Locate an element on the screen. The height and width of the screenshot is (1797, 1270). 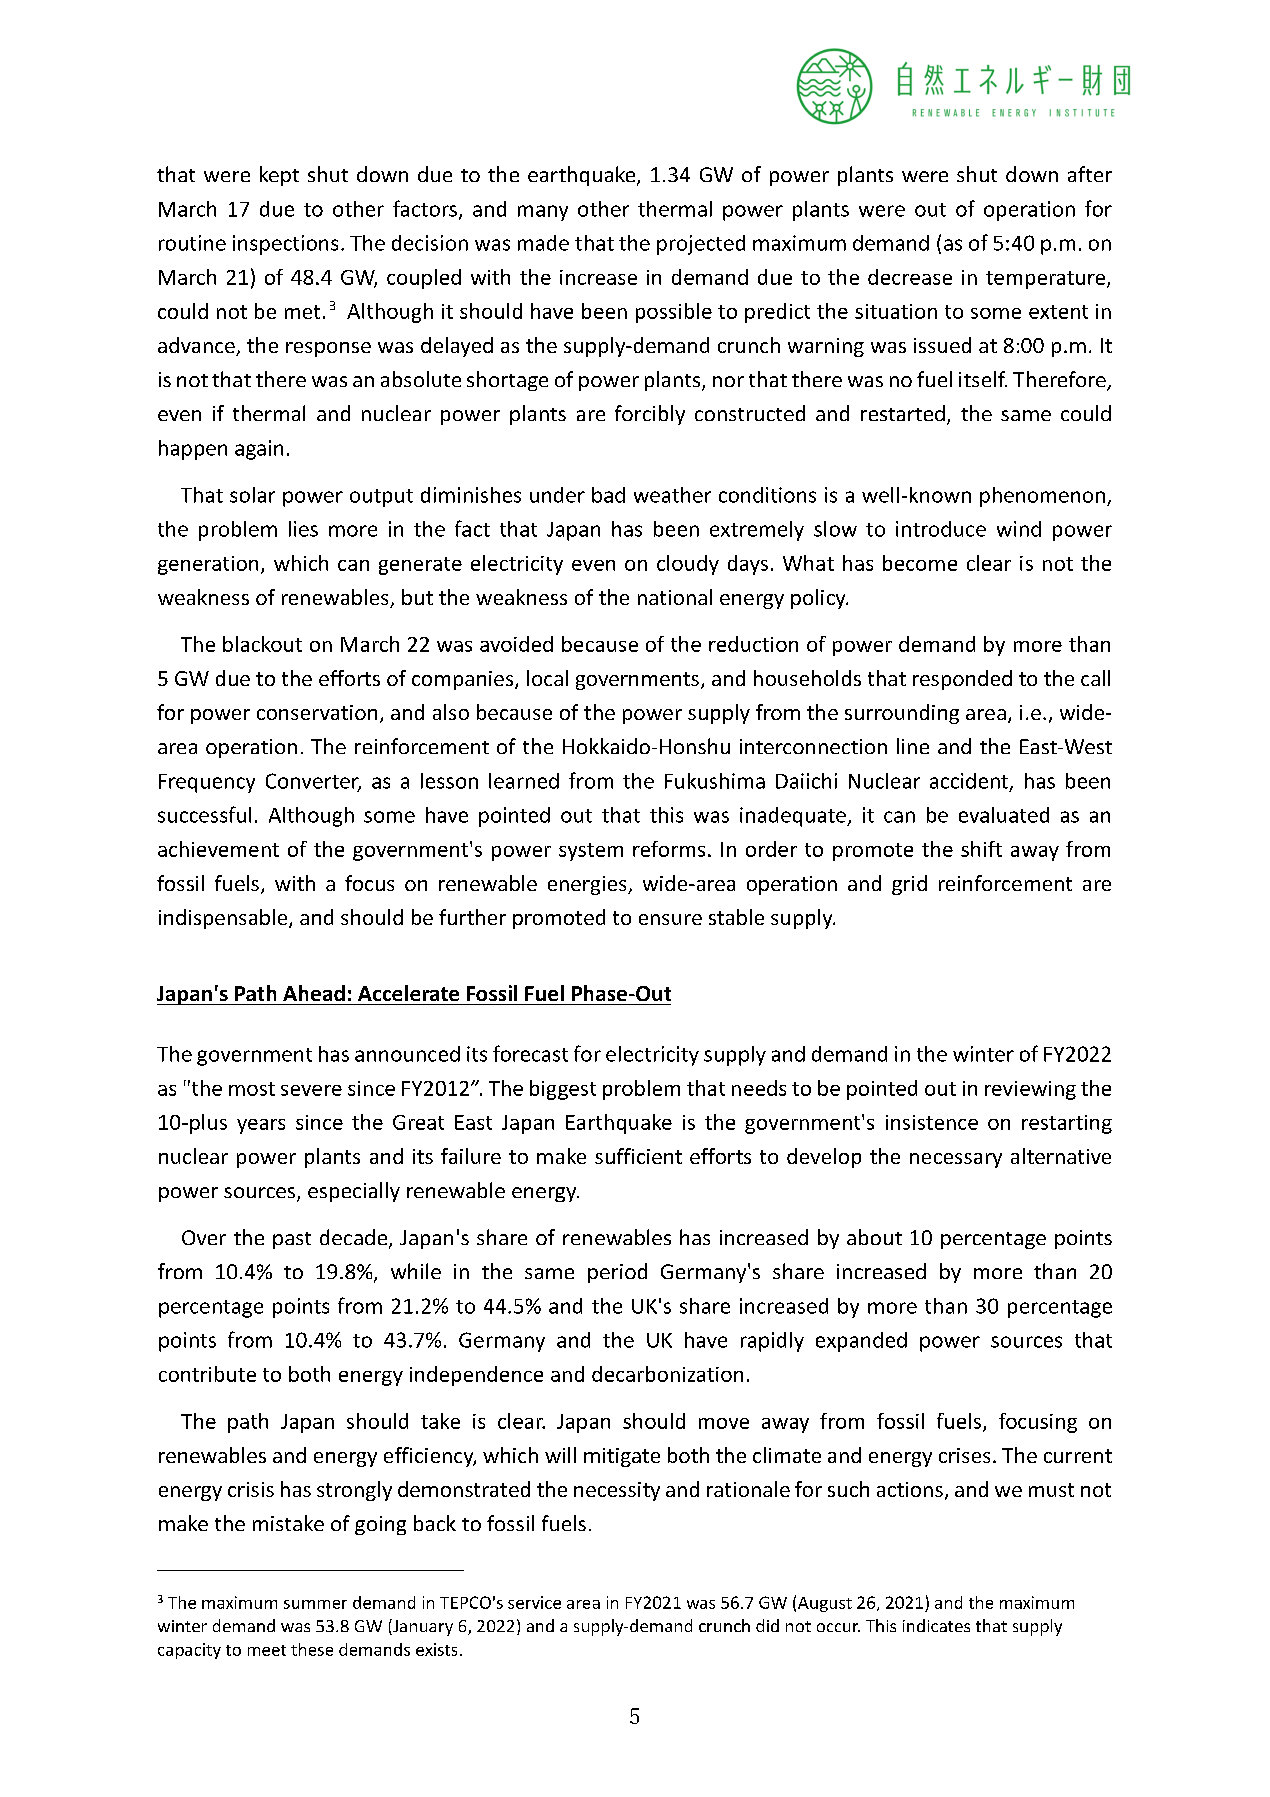
responded is located at coordinates (962, 680).
